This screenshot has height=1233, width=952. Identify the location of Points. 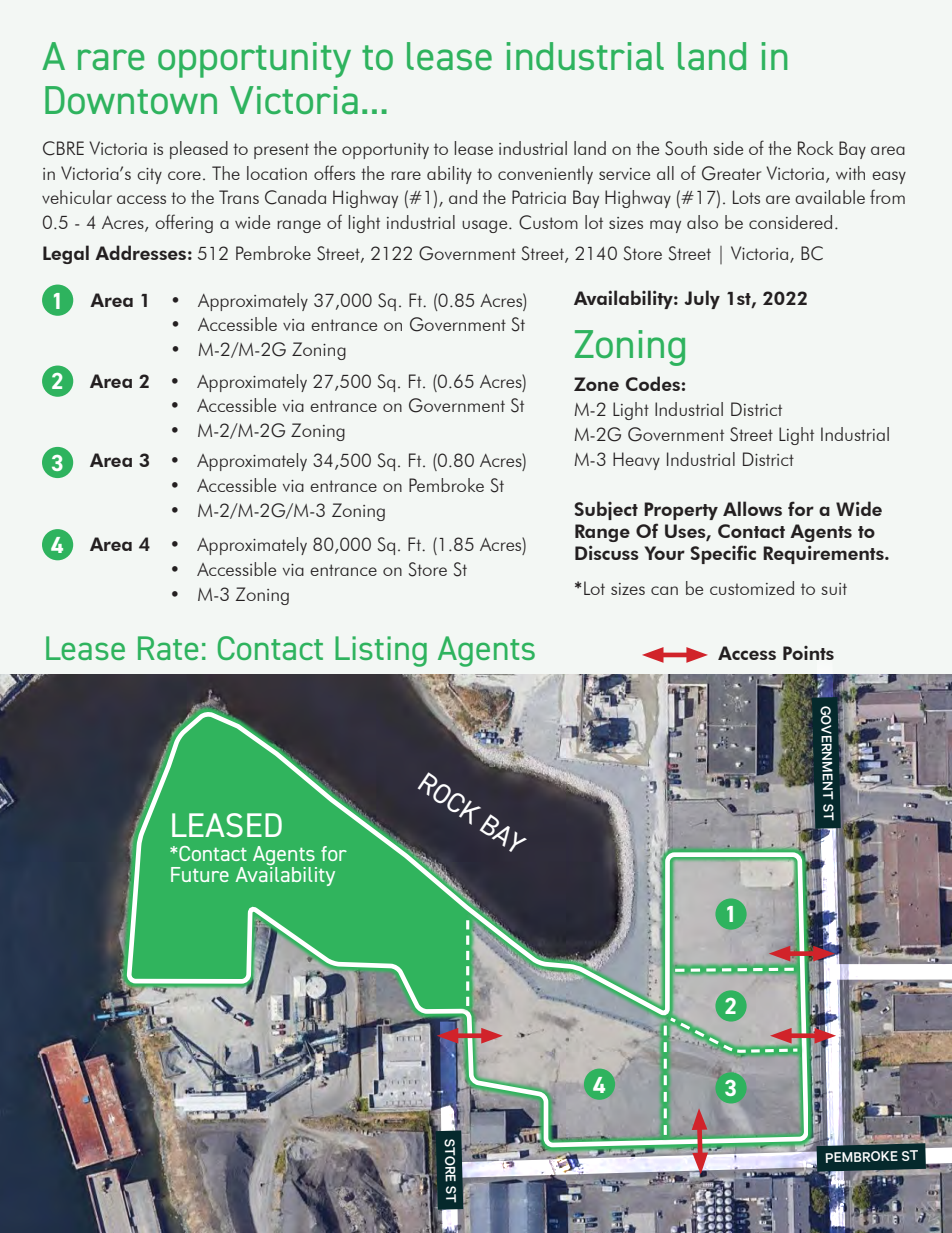
(808, 653).
